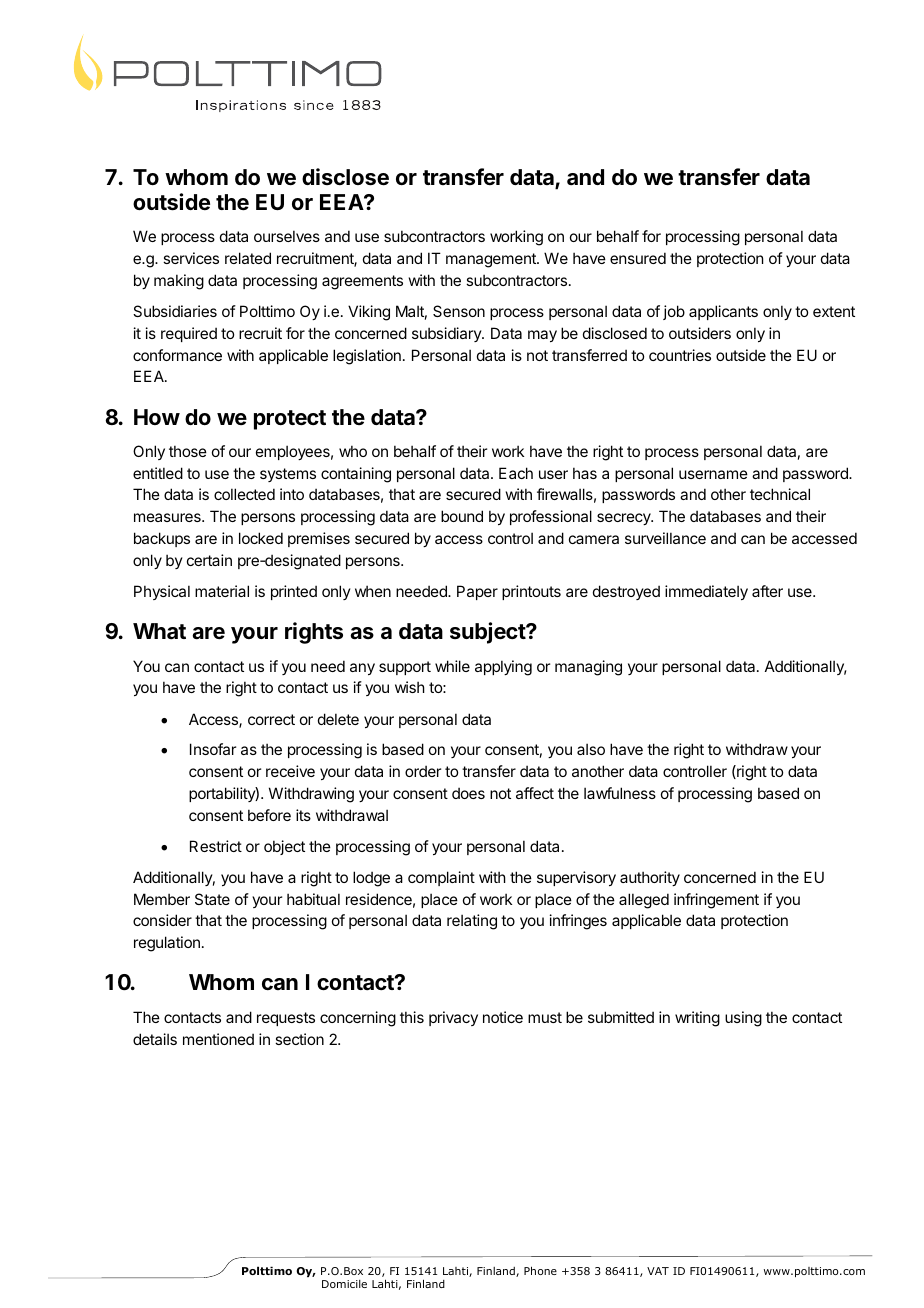 This page has height=1308, width=924. Describe the element at coordinates (516, 473) in the page. I see `Each` at that location.
